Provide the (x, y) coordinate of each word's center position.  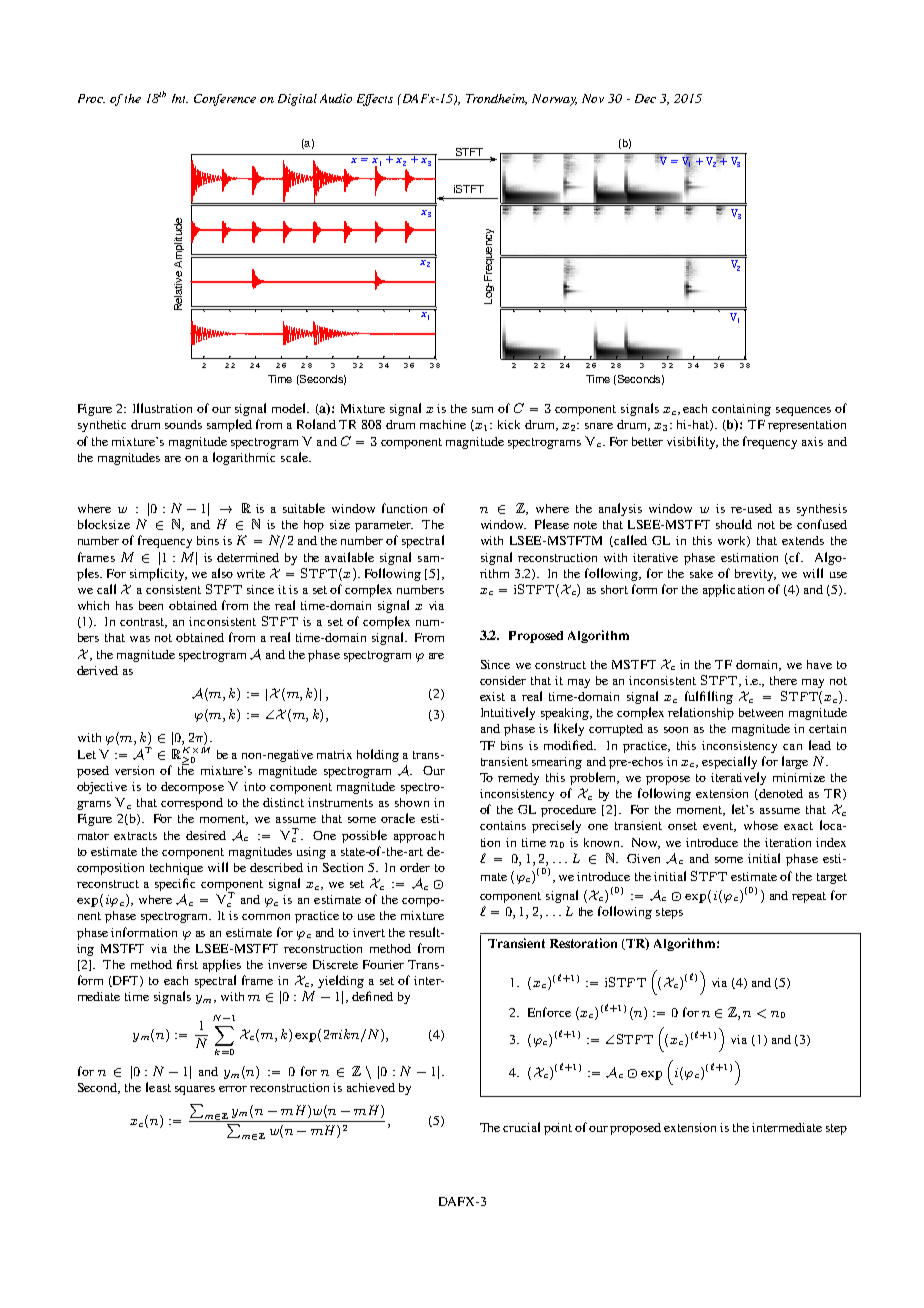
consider (503, 680)
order (415, 867)
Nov (593, 98)
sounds (183, 424)
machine (443, 424)
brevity (755, 575)
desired (206, 835)
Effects (375, 100)
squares (195, 1090)
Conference (225, 100)
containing (741, 410)
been (151, 605)
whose (761, 825)
